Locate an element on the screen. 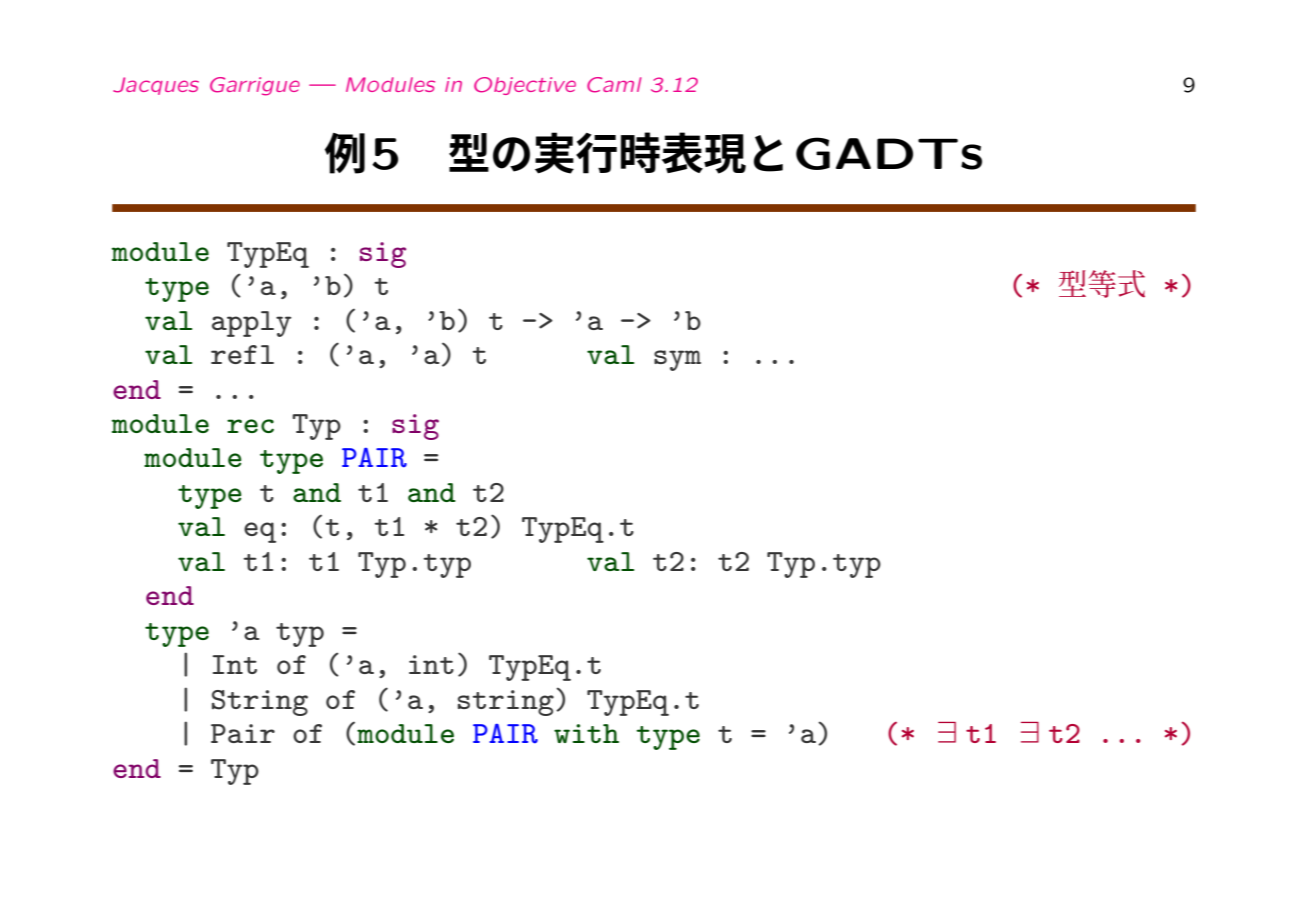  rec is located at coordinates (250, 426).
